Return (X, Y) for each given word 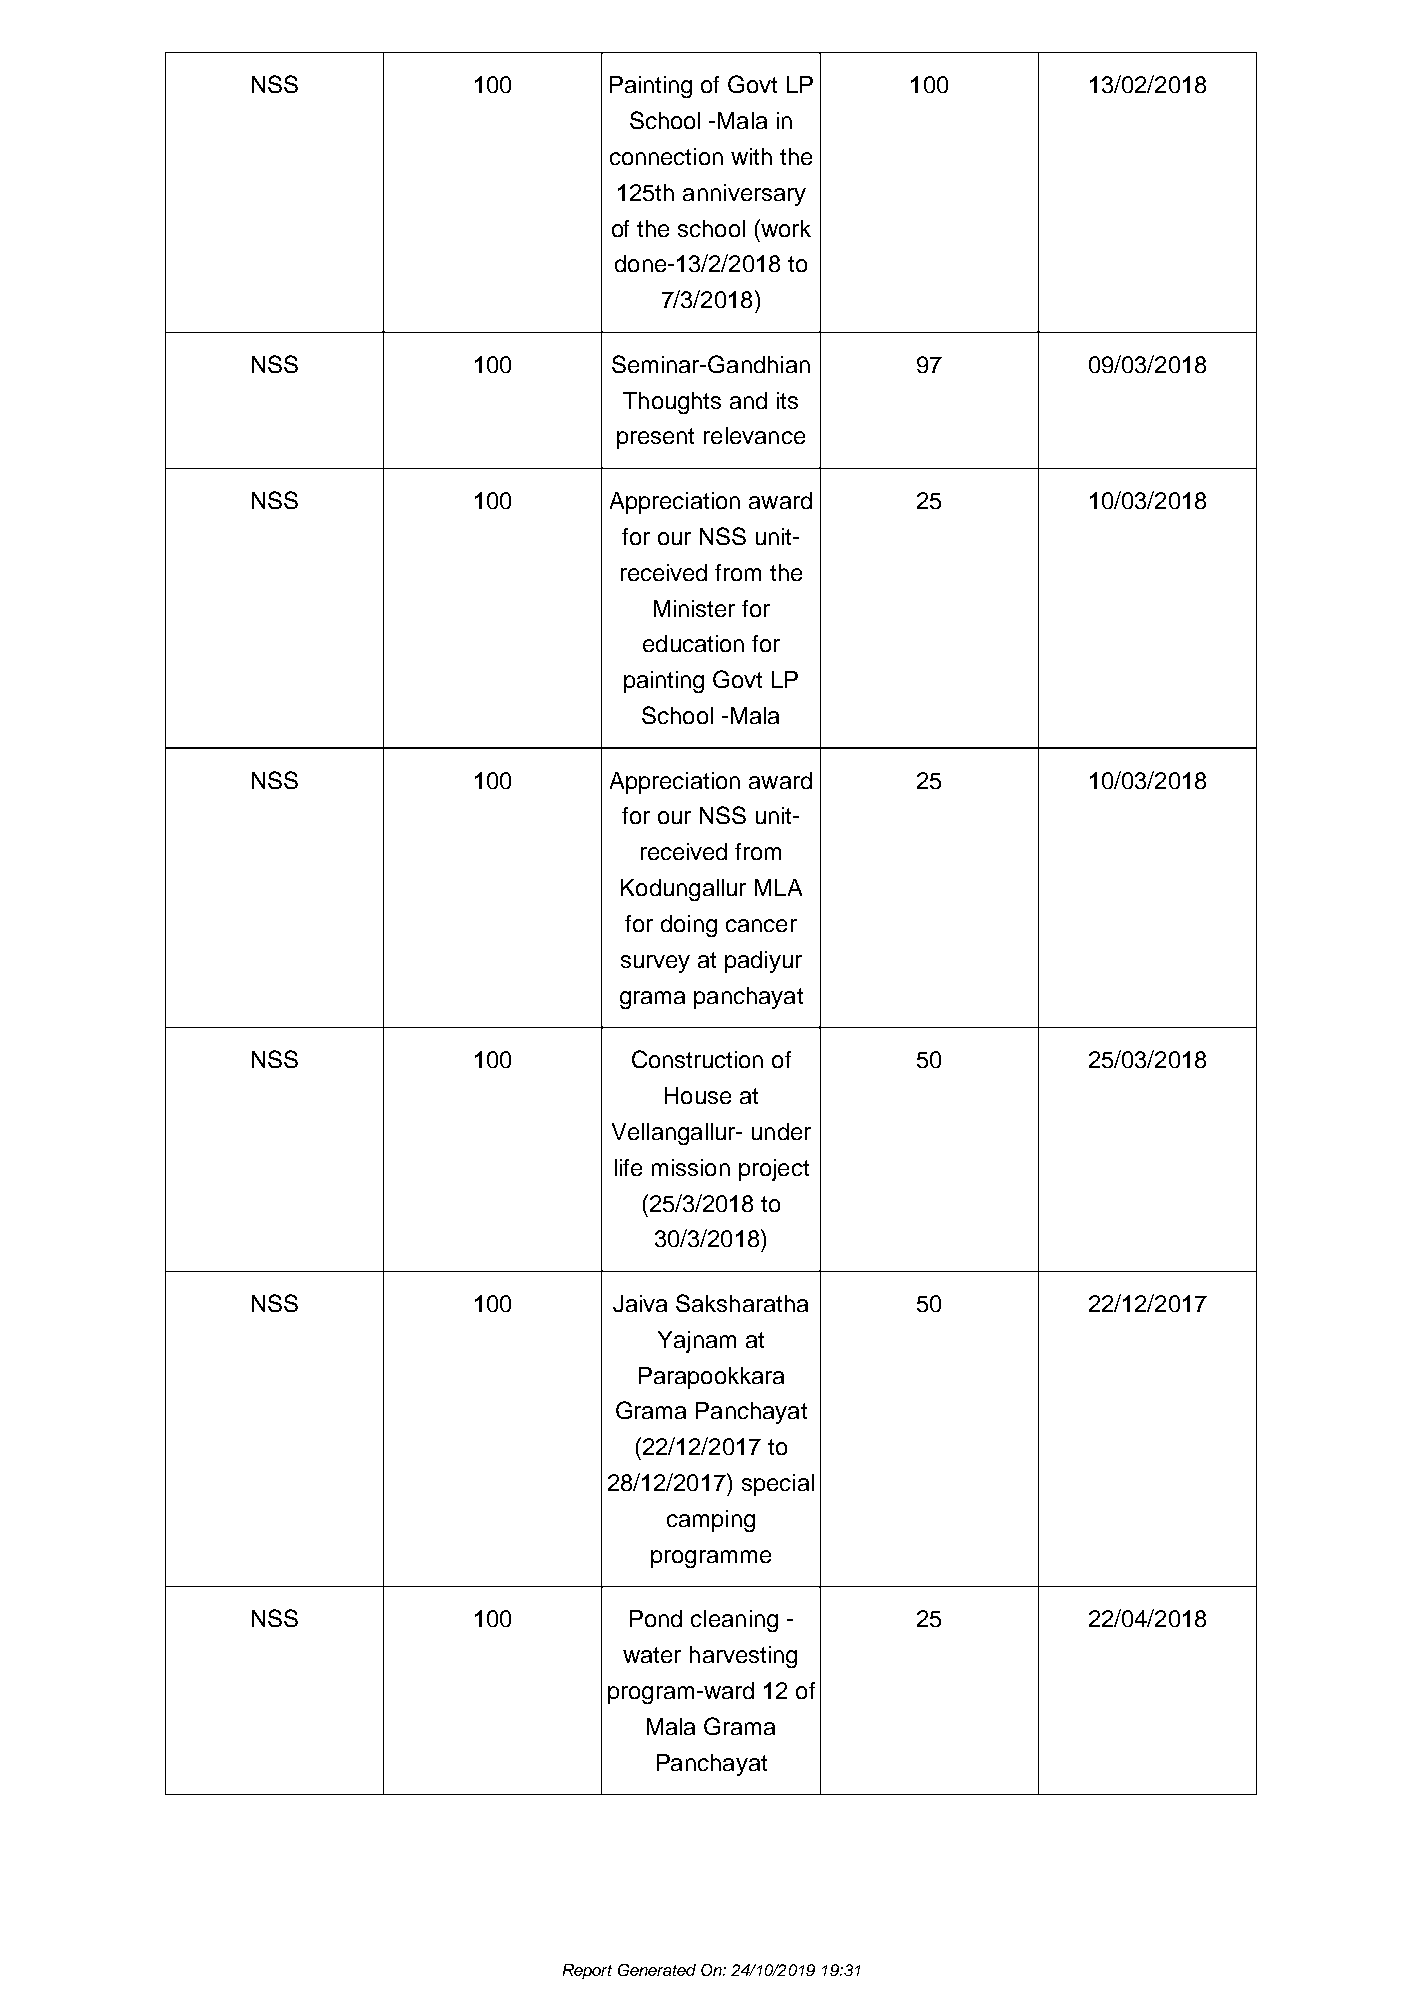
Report (587, 1971)
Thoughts (672, 403)
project (774, 1170)
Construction (697, 1059)
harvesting (743, 1657)
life (628, 1167)
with (751, 156)
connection (666, 156)
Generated (657, 1970)
